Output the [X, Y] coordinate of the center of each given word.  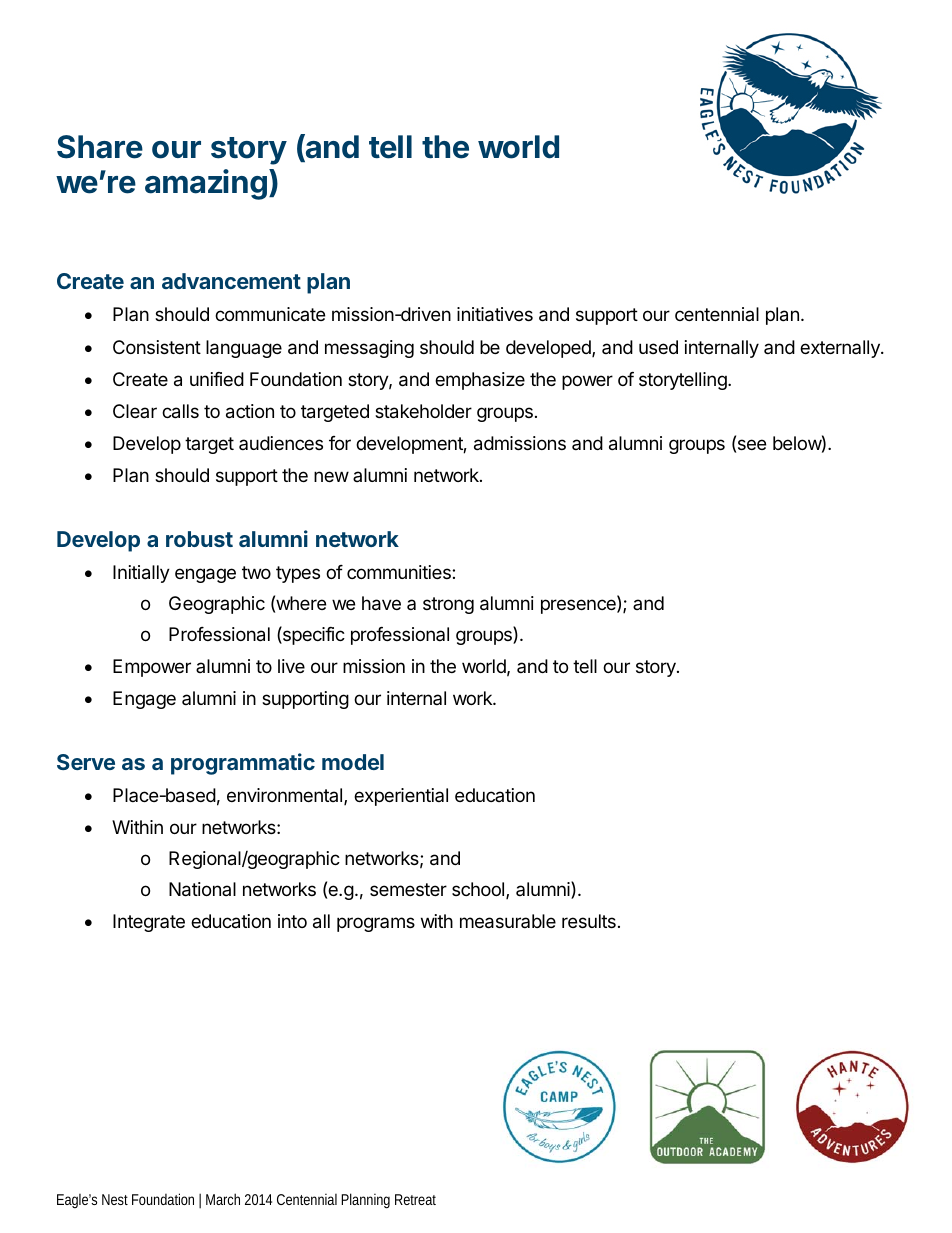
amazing [206, 184]
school [478, 889]
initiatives [495, 314]
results [589, 921]
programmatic [243, 764]
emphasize [480, 381]
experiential [401, 797]
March [223, 1199]
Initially [141, 574]
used [658, 347]
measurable [508, 921]
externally [841, 349]
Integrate [149, 923]
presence [579, 606]
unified [217, 379]
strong [448, 605]
